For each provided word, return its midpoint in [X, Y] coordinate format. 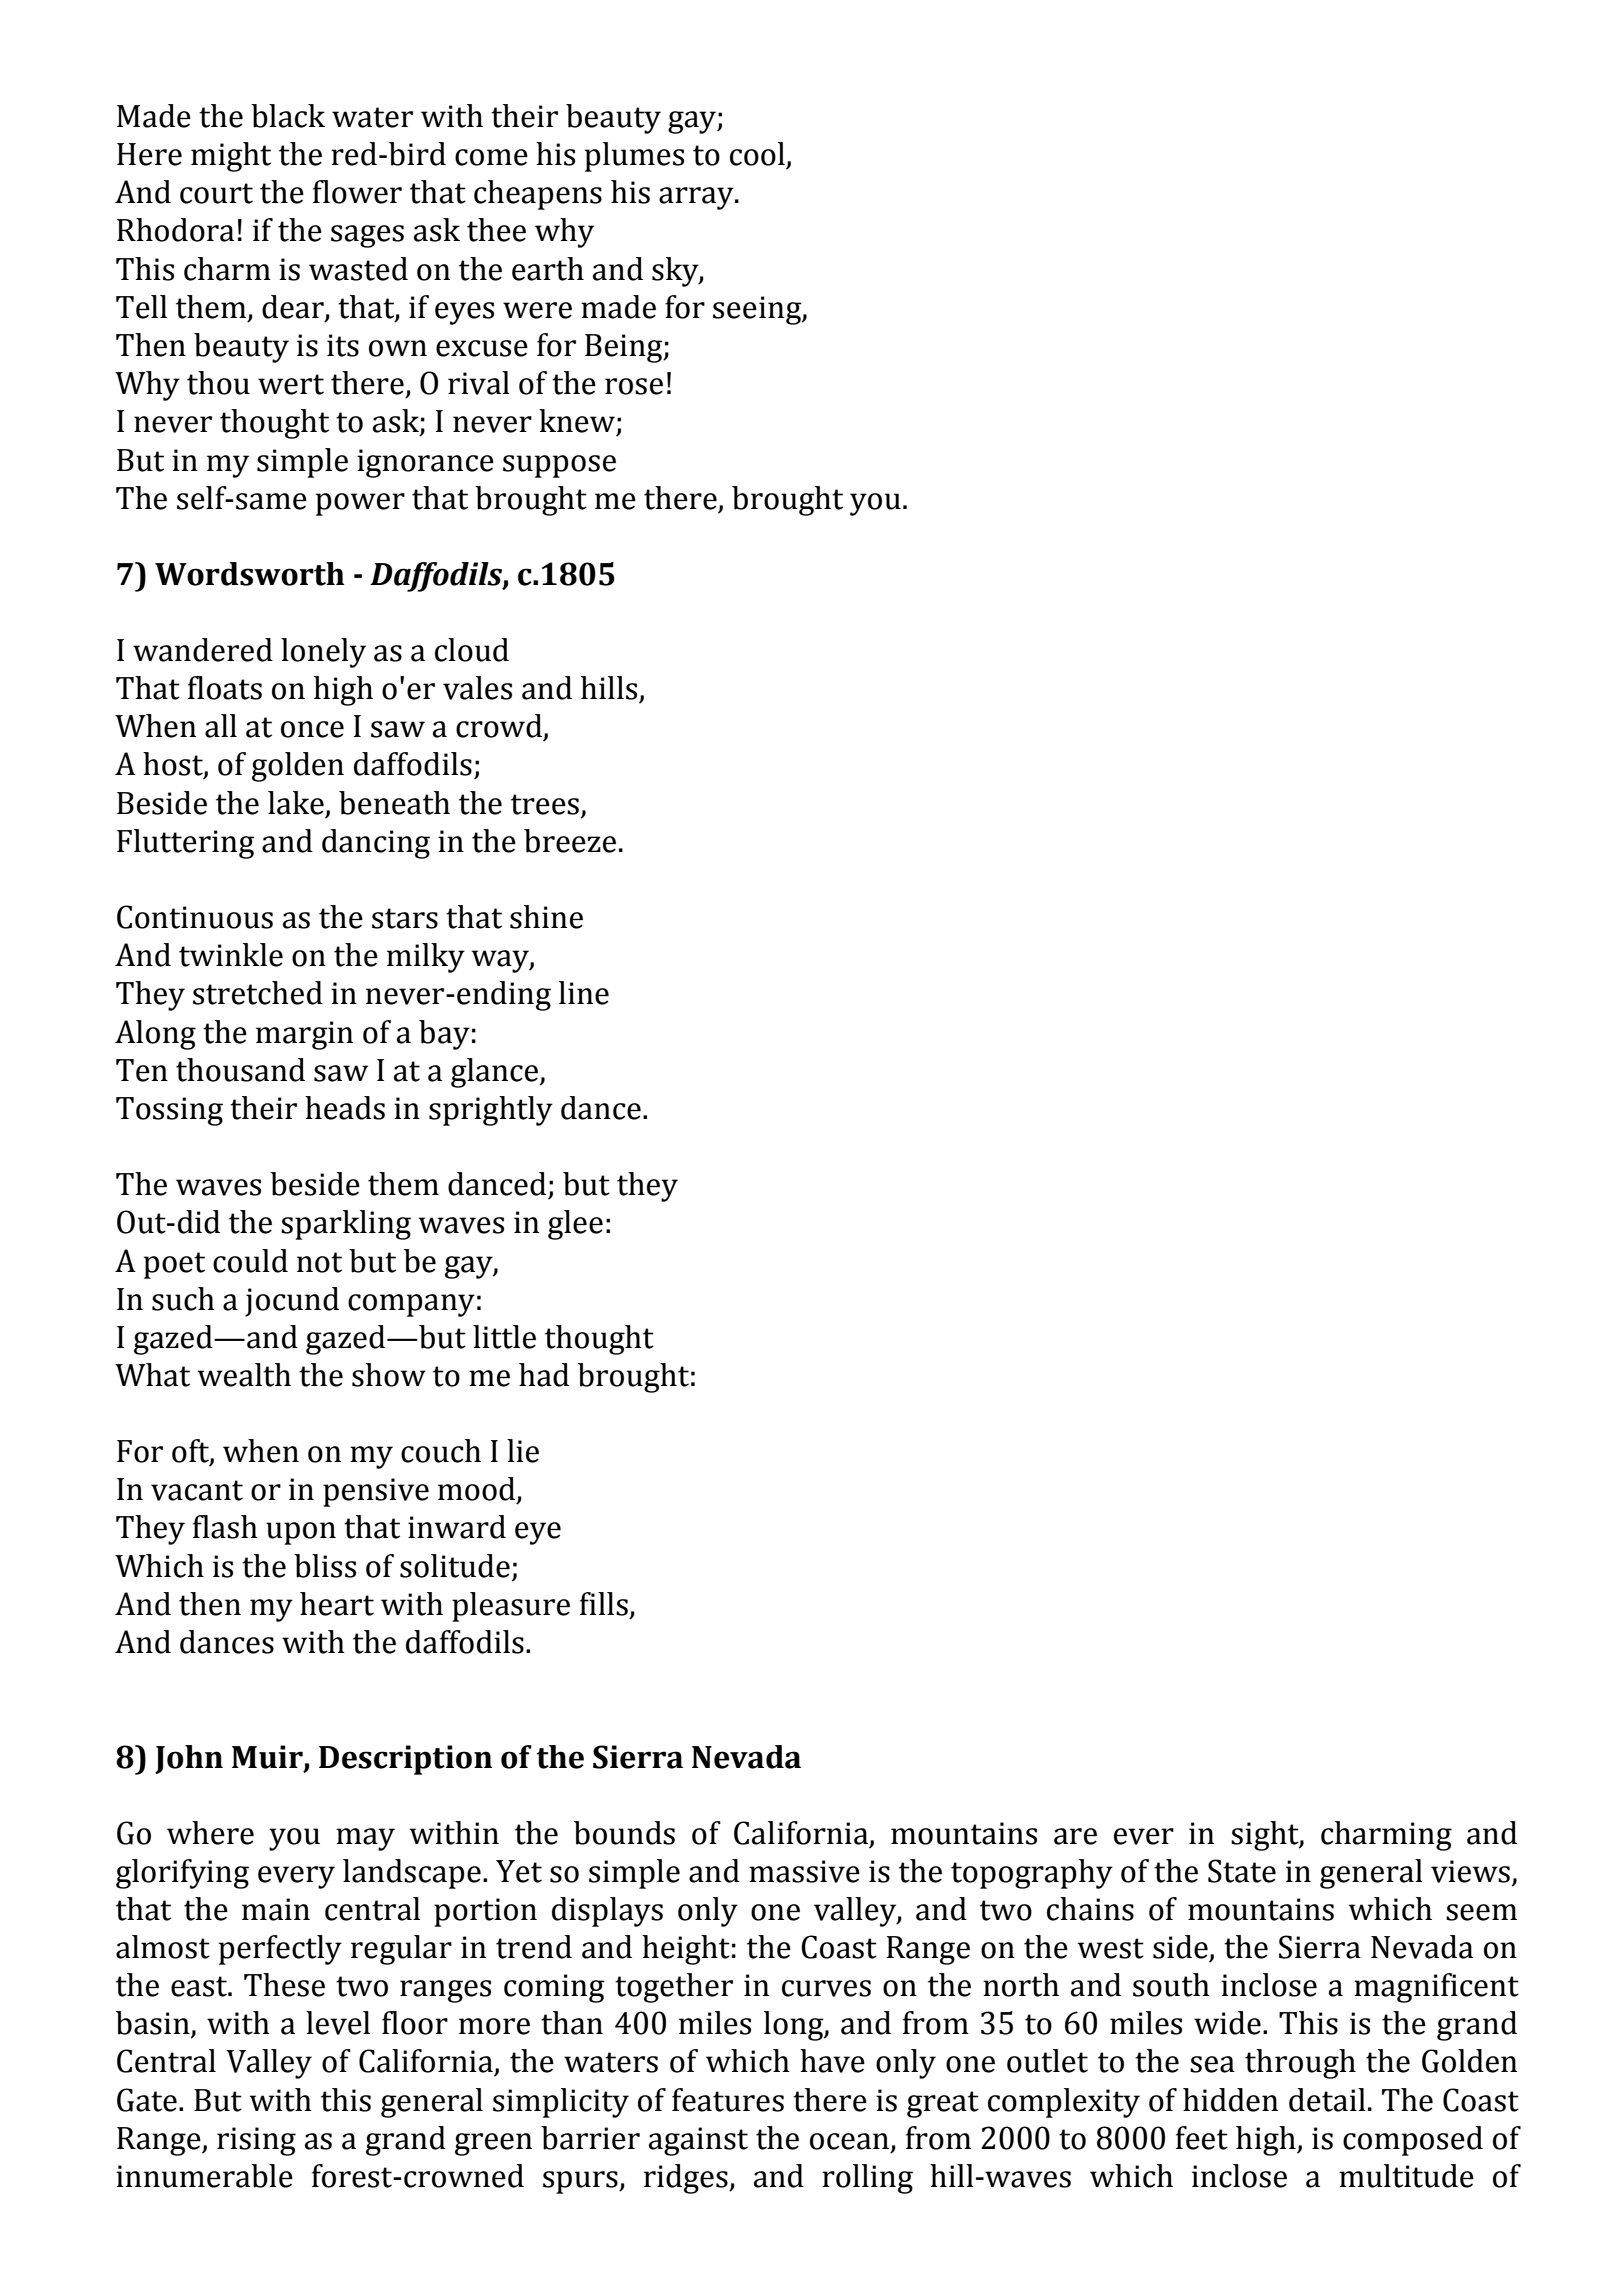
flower [357, 192]
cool [757, 154]
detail [1327, 2100]
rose [634, 386]
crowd [499, 726]
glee [575, 1225]
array [697, 198]
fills [604, 1604]
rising [256, 2141]
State [1242, 1871]
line [584, 993]
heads [345, 1108]
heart [337, 1604]
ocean [849, 2141]
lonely [323, 653]
